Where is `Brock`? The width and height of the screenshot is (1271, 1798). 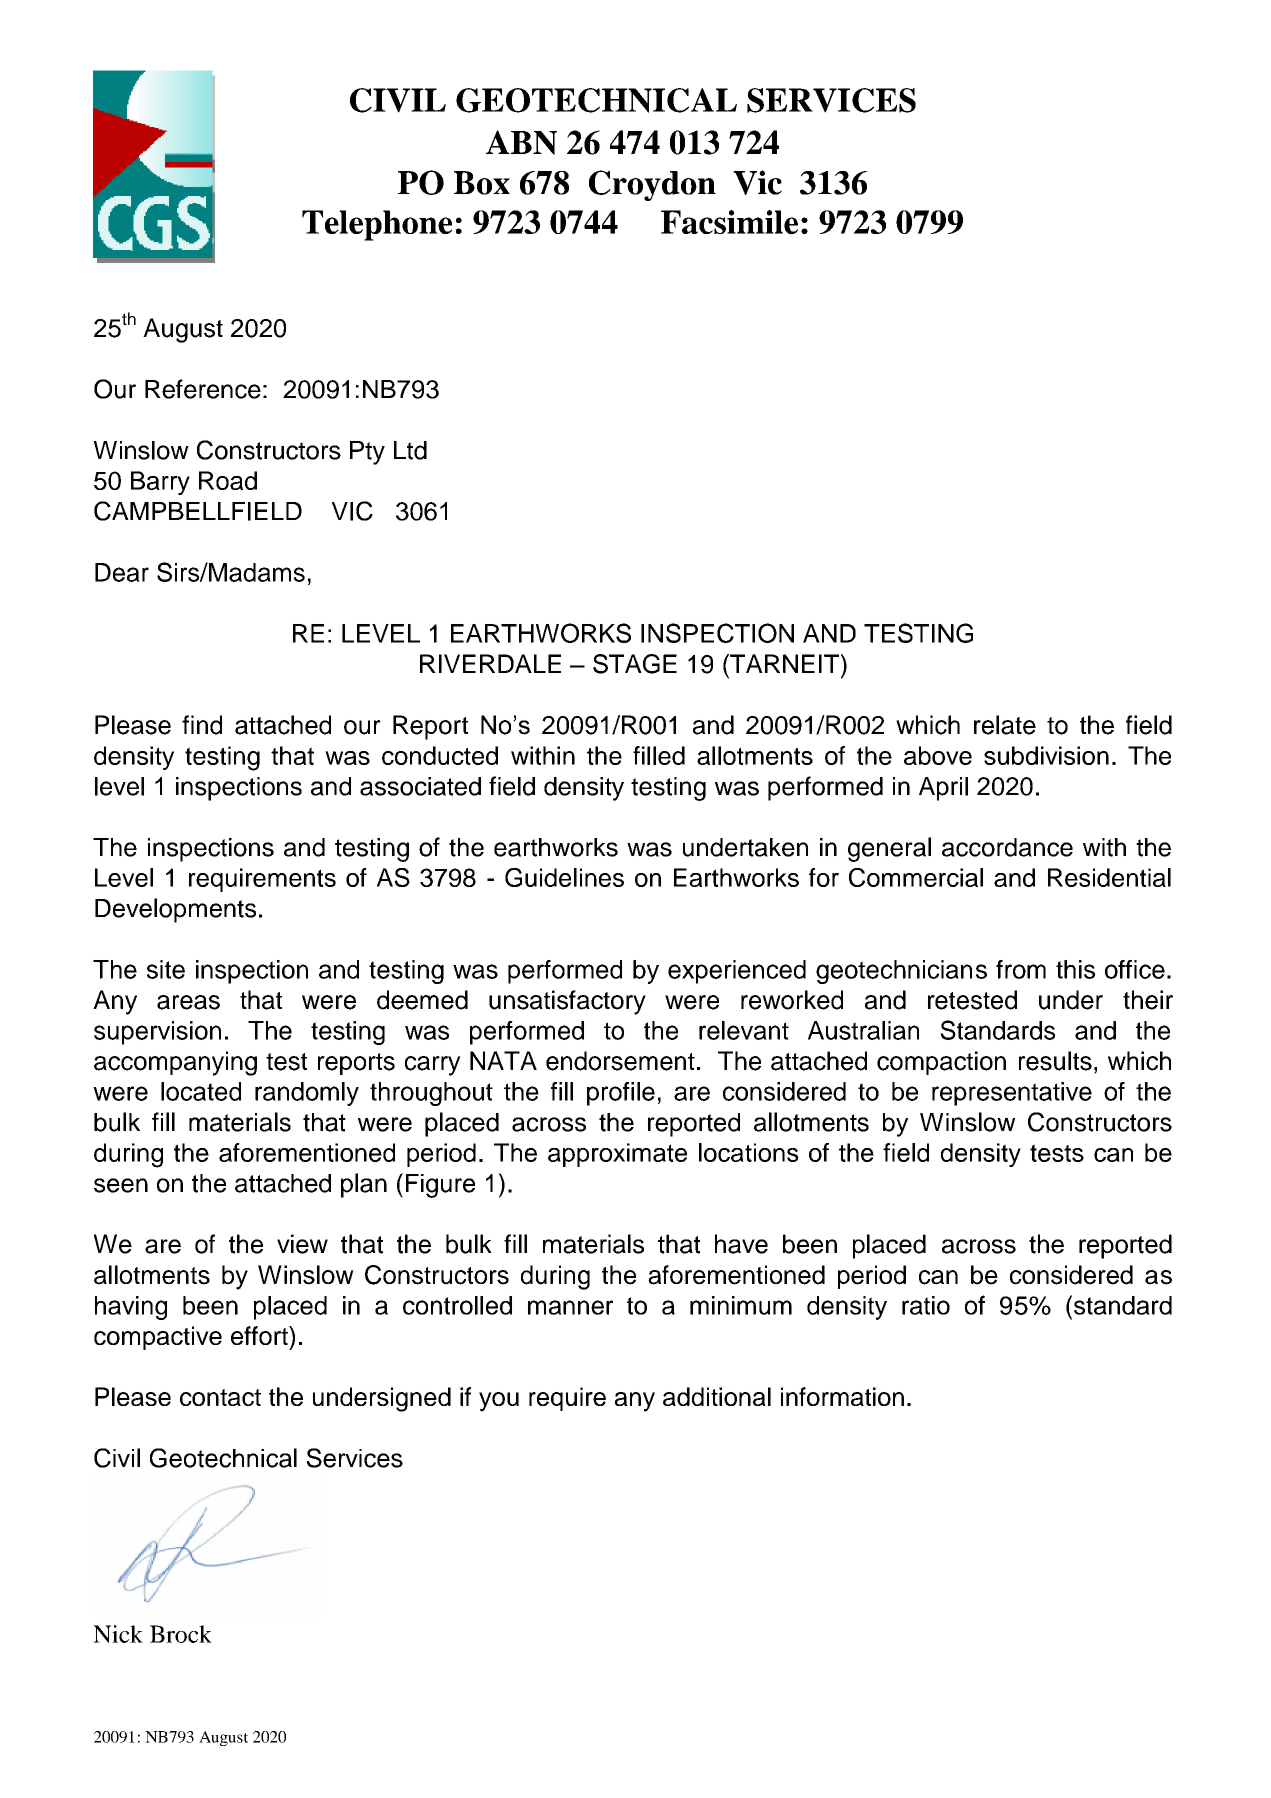
Brock is located at coordinates (181, 1634).
